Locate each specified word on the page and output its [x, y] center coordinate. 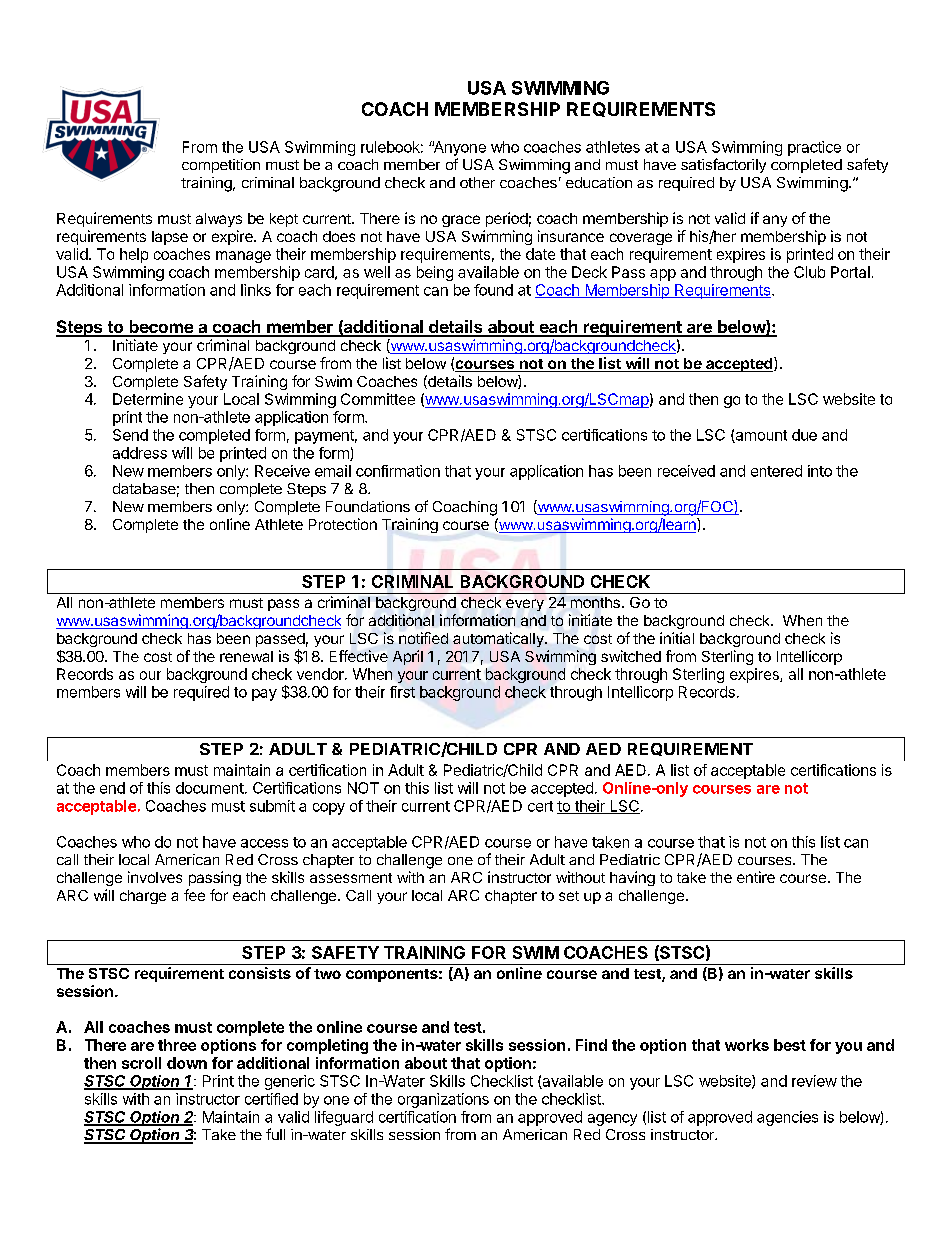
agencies [787, 1118]
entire [756, 877]
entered [776, 471]
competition [221, 166]
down [187, 1063]
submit [272, 806]
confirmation [398, 471]
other [477, 182]
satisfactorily [723, 165]
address [140, 453]
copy [329, 809]
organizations [443, 1100]
